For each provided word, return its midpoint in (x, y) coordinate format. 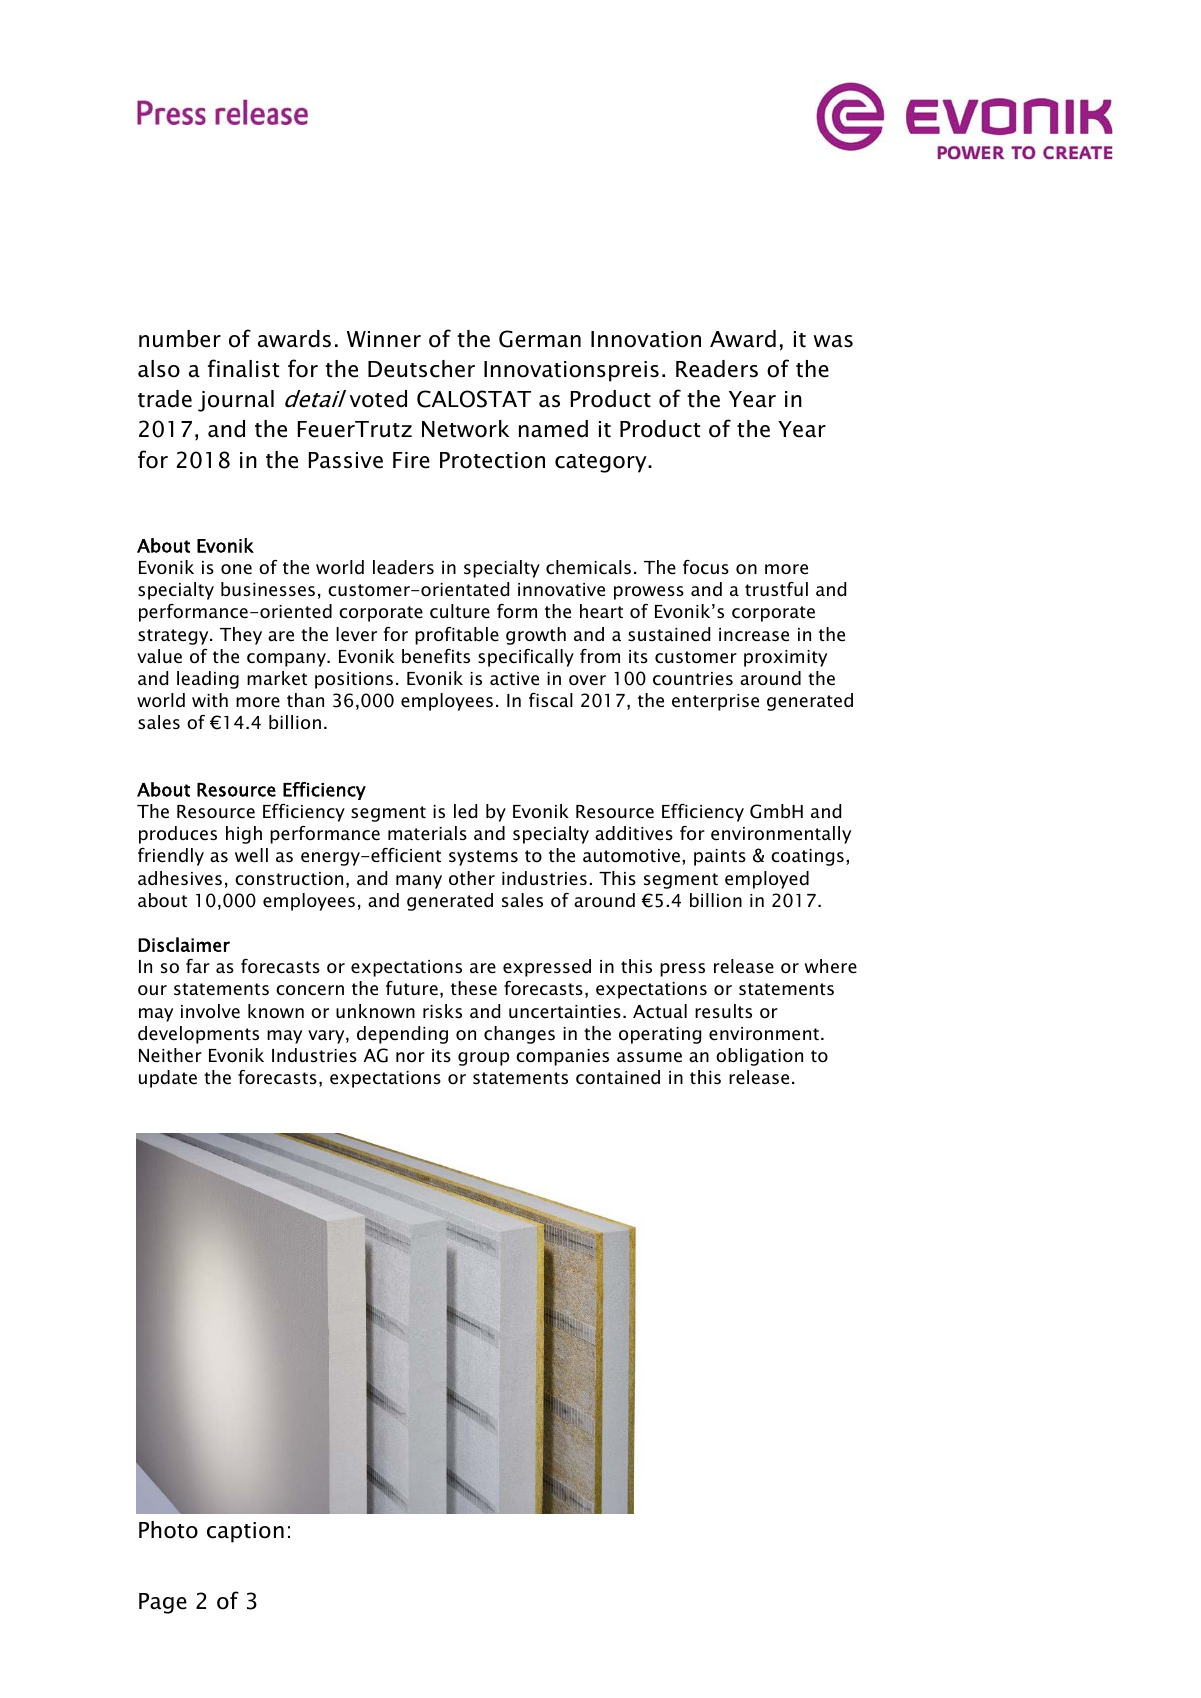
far (198, 966)
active (514, 678)
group (483, 1059)
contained (618, 1077)
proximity (785, 658)
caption (245, 1532)
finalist (243, 368)
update (168, 1079)
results (723, 1011)
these (474, 988)
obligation (759, 1057)
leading (208, 680)
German (540, 339)
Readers (717, 369)
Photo (168, 1530)
